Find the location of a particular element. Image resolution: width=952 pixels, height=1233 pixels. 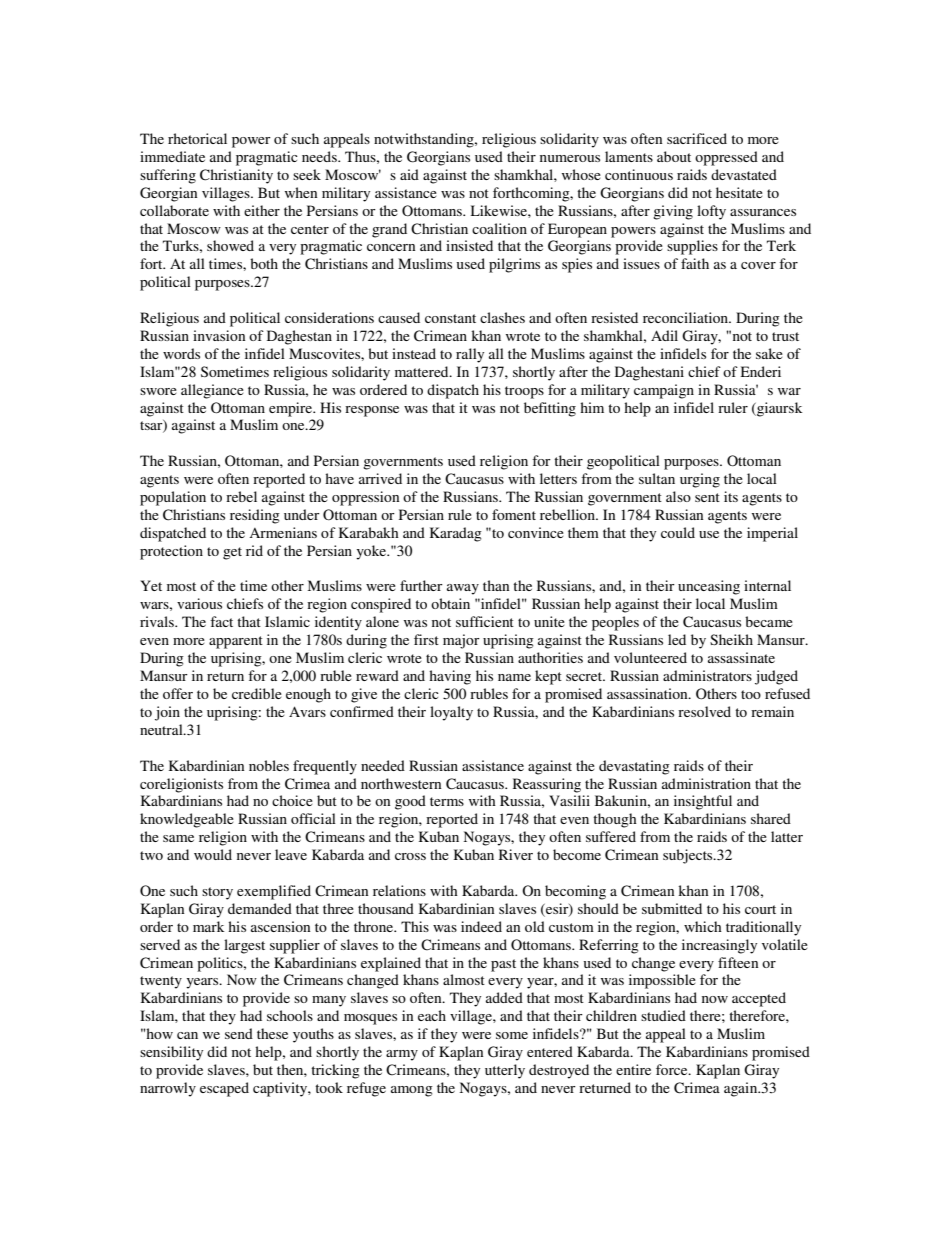

unceasing is located at coordinates (709, 587).
